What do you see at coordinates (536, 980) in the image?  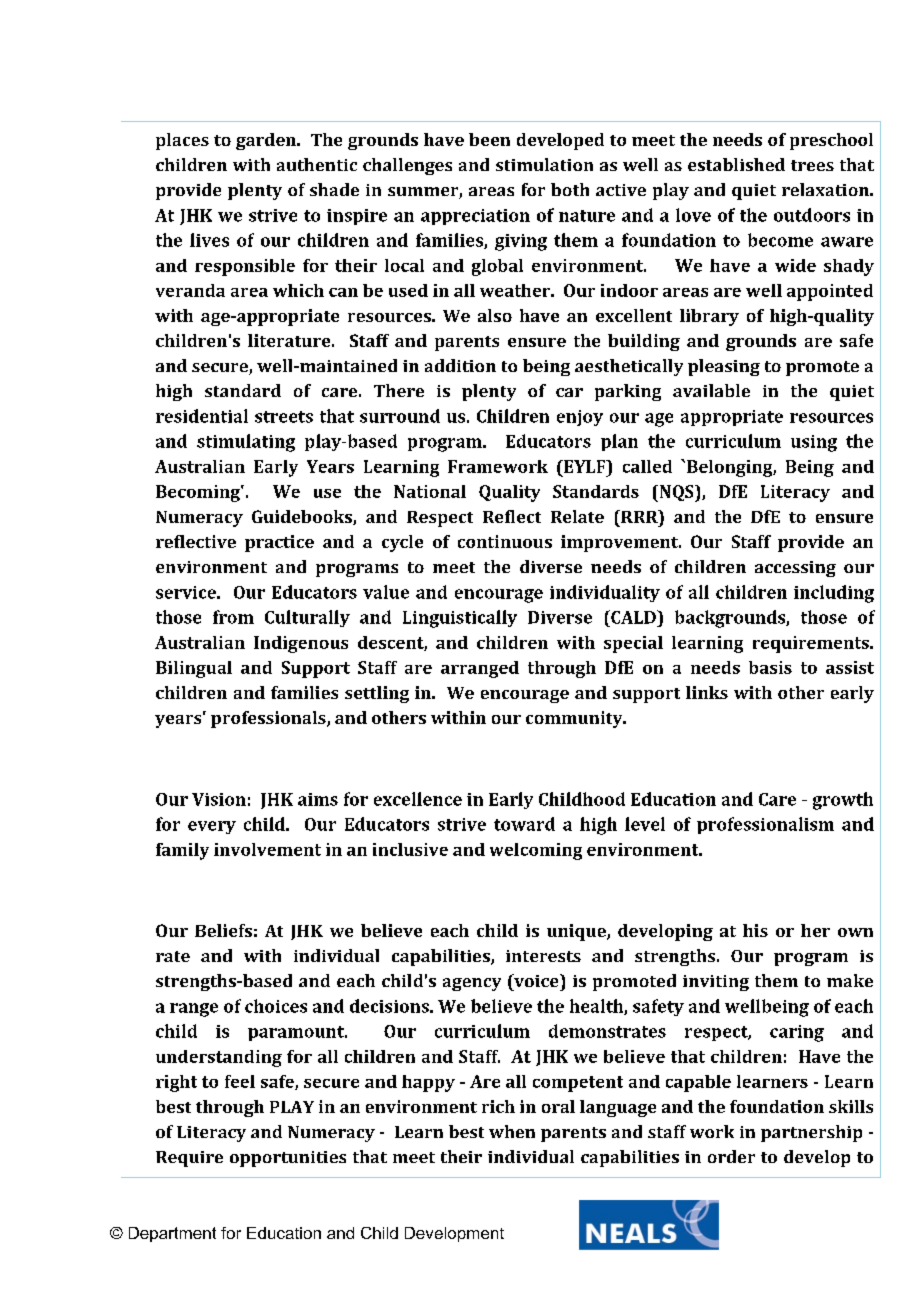 I see `voice` at bounding box center [536, 980].
